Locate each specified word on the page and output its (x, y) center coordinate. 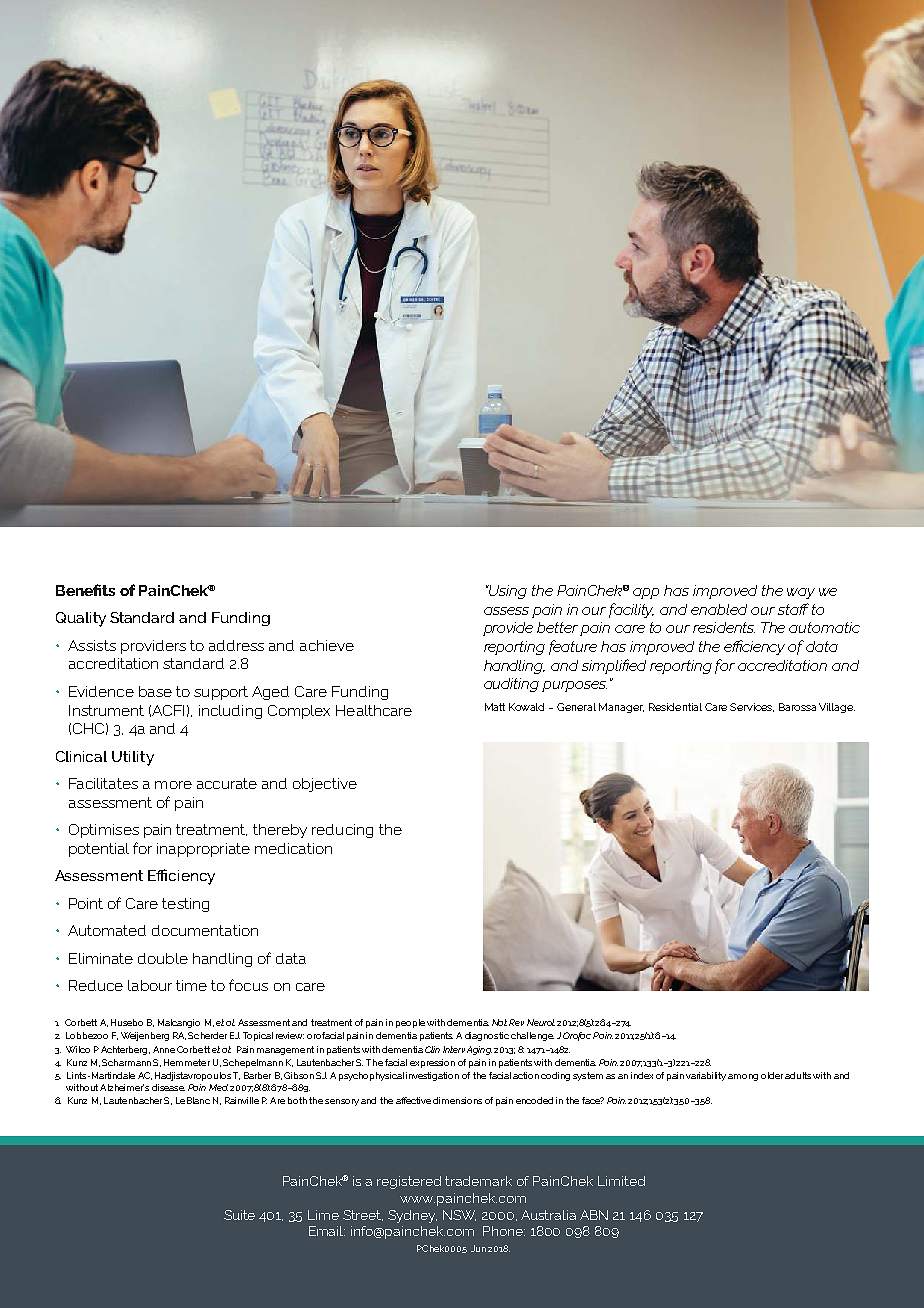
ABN (594, 1215)
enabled (719, 609)
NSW (459, 1215)
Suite (239, 1215)
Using (507, 592)
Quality (81, 619)
